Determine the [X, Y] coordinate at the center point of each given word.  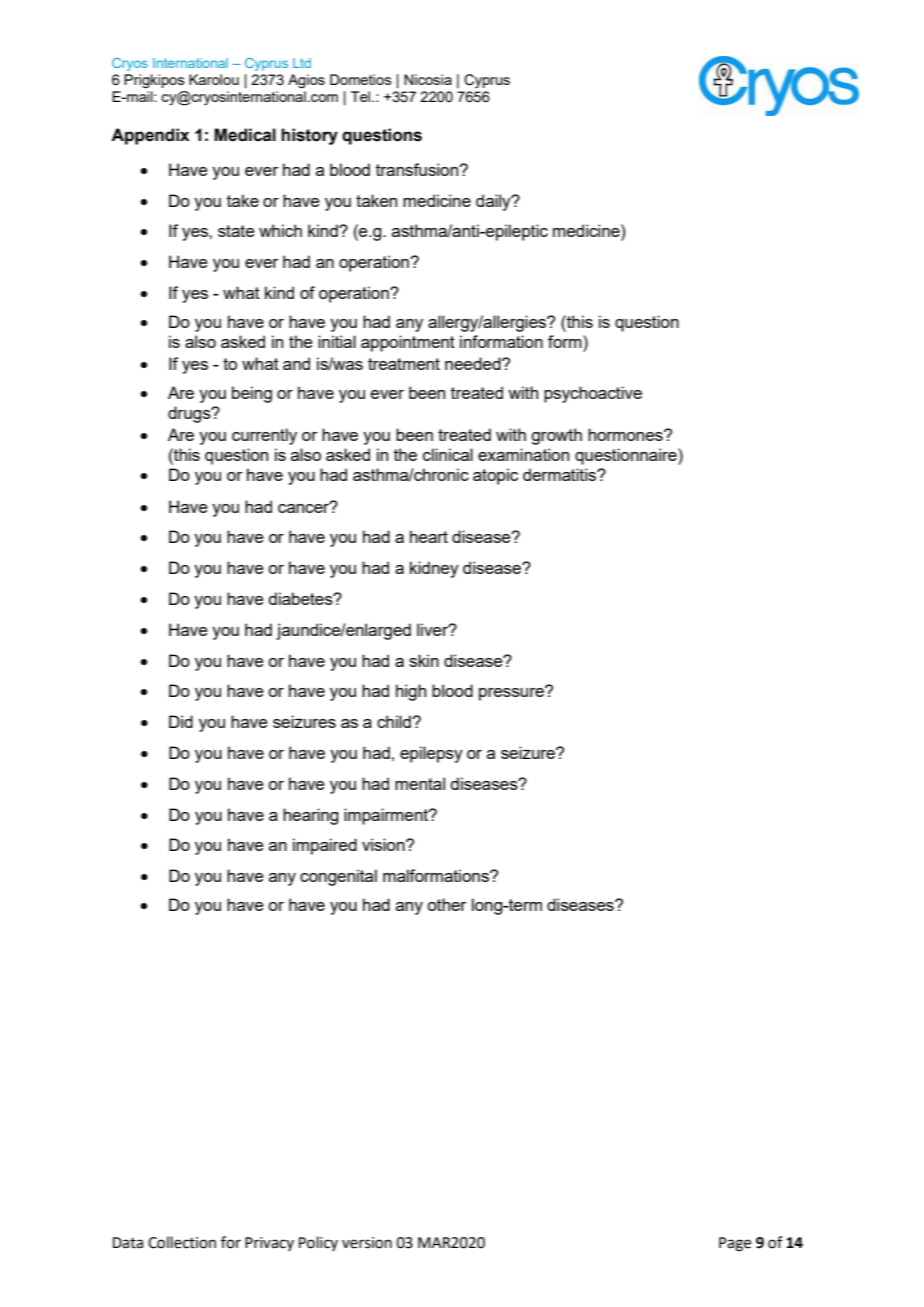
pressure [513, 693]
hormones [626, 434]
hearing [310, 816]
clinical [448, 454]
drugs [190, 414]
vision [384, 844]
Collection [182, 1242]
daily [494, 202]
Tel [362, 96]
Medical [245, 135]
